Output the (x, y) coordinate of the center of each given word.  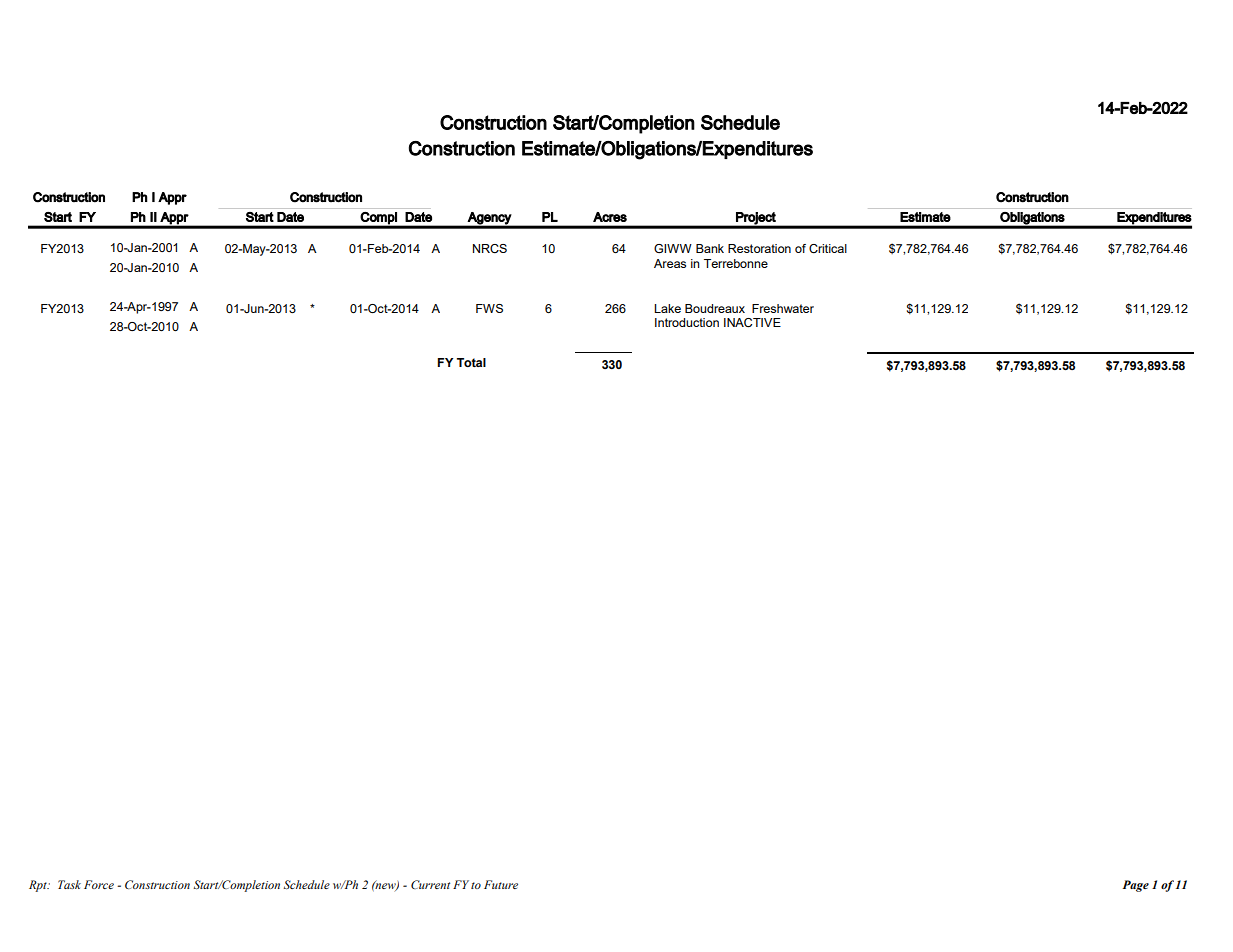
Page (1136, 886)
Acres (610, 217)
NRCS (490, 248)
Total (471, 362)
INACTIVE (752, 323)
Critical (828, 248)
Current (430, 884)
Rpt (39, 886)
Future (501, 884)
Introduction (687, 322)
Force (99, 884)
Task (69, 884)
